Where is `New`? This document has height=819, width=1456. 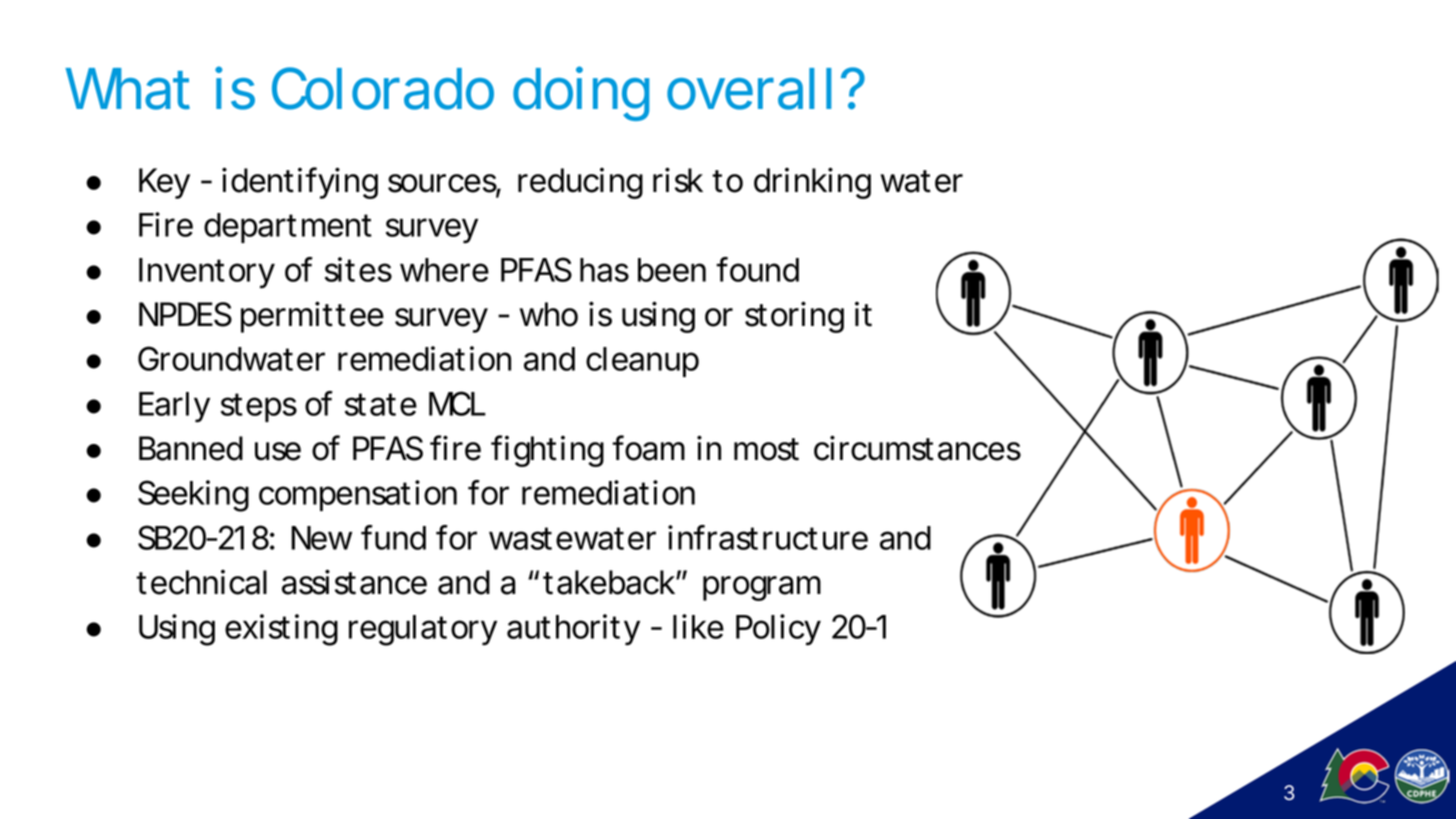 New is located at coordinates (321, 538).
